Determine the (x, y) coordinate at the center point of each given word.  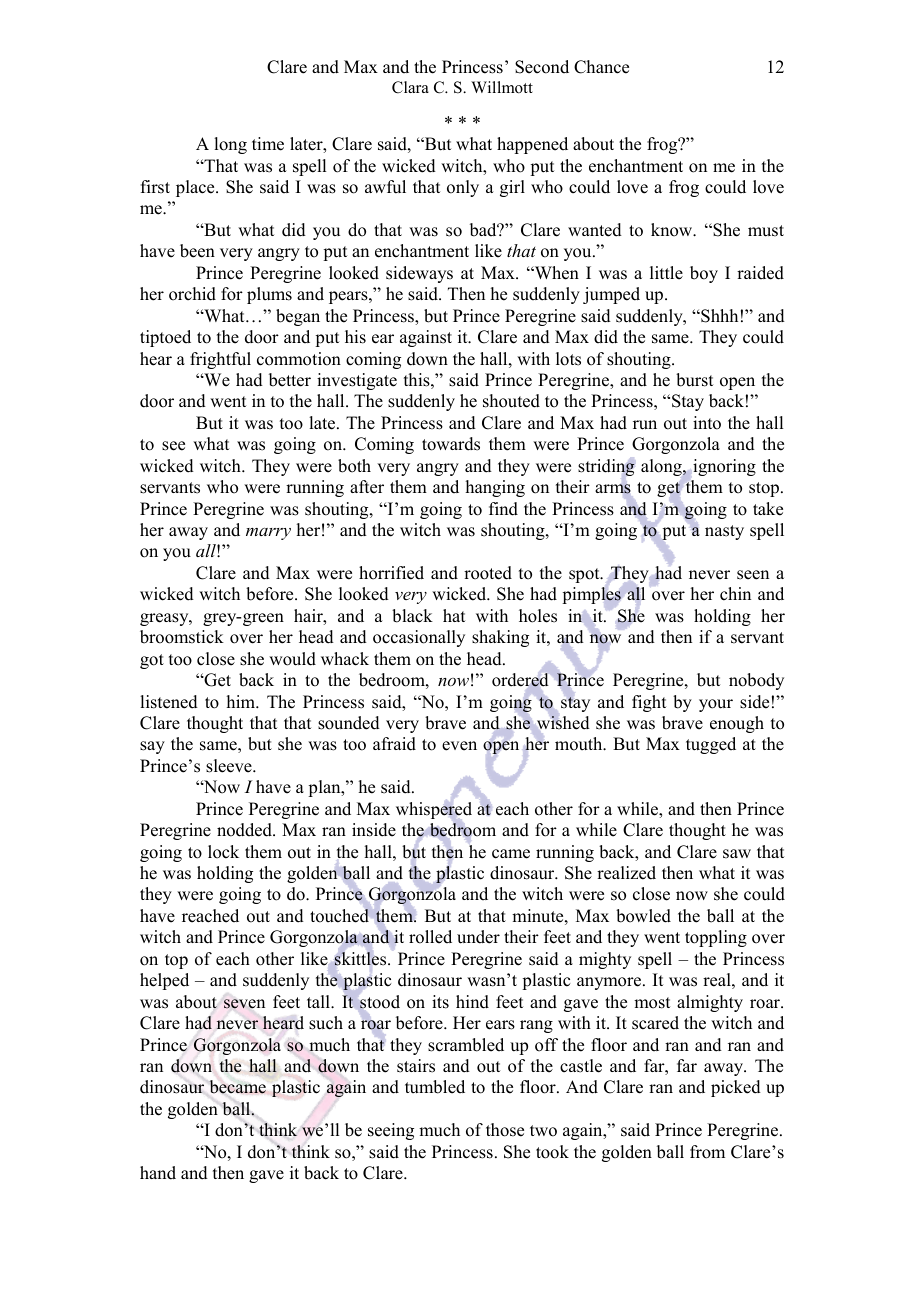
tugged (711, 745)
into (707, 423)
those (505, 1130)
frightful (220, 360)
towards (451, 444)
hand (158, 1173)
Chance (601, 67)
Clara (410, 87)
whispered (434, 810)
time (268, 144)
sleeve (230, 766)
